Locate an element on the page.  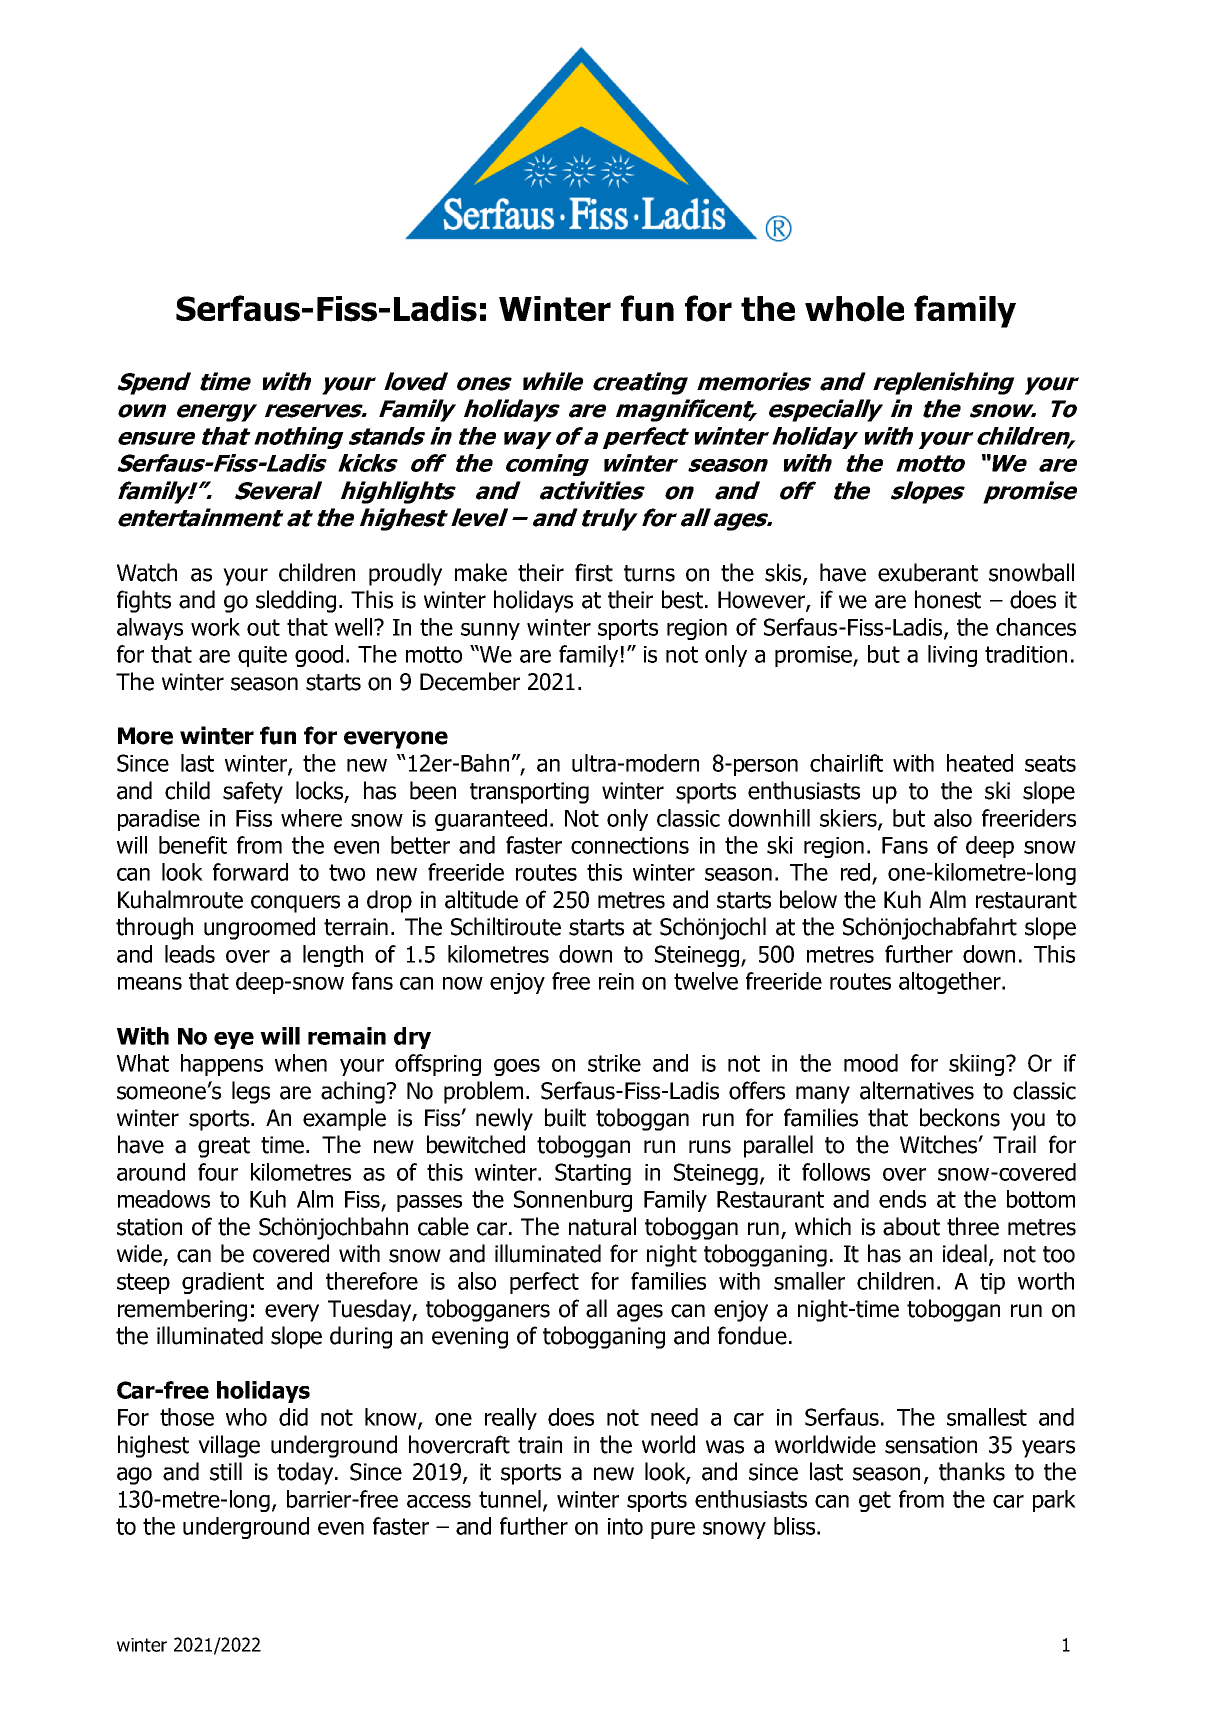
natural is located at coordinates (602, 1226).
